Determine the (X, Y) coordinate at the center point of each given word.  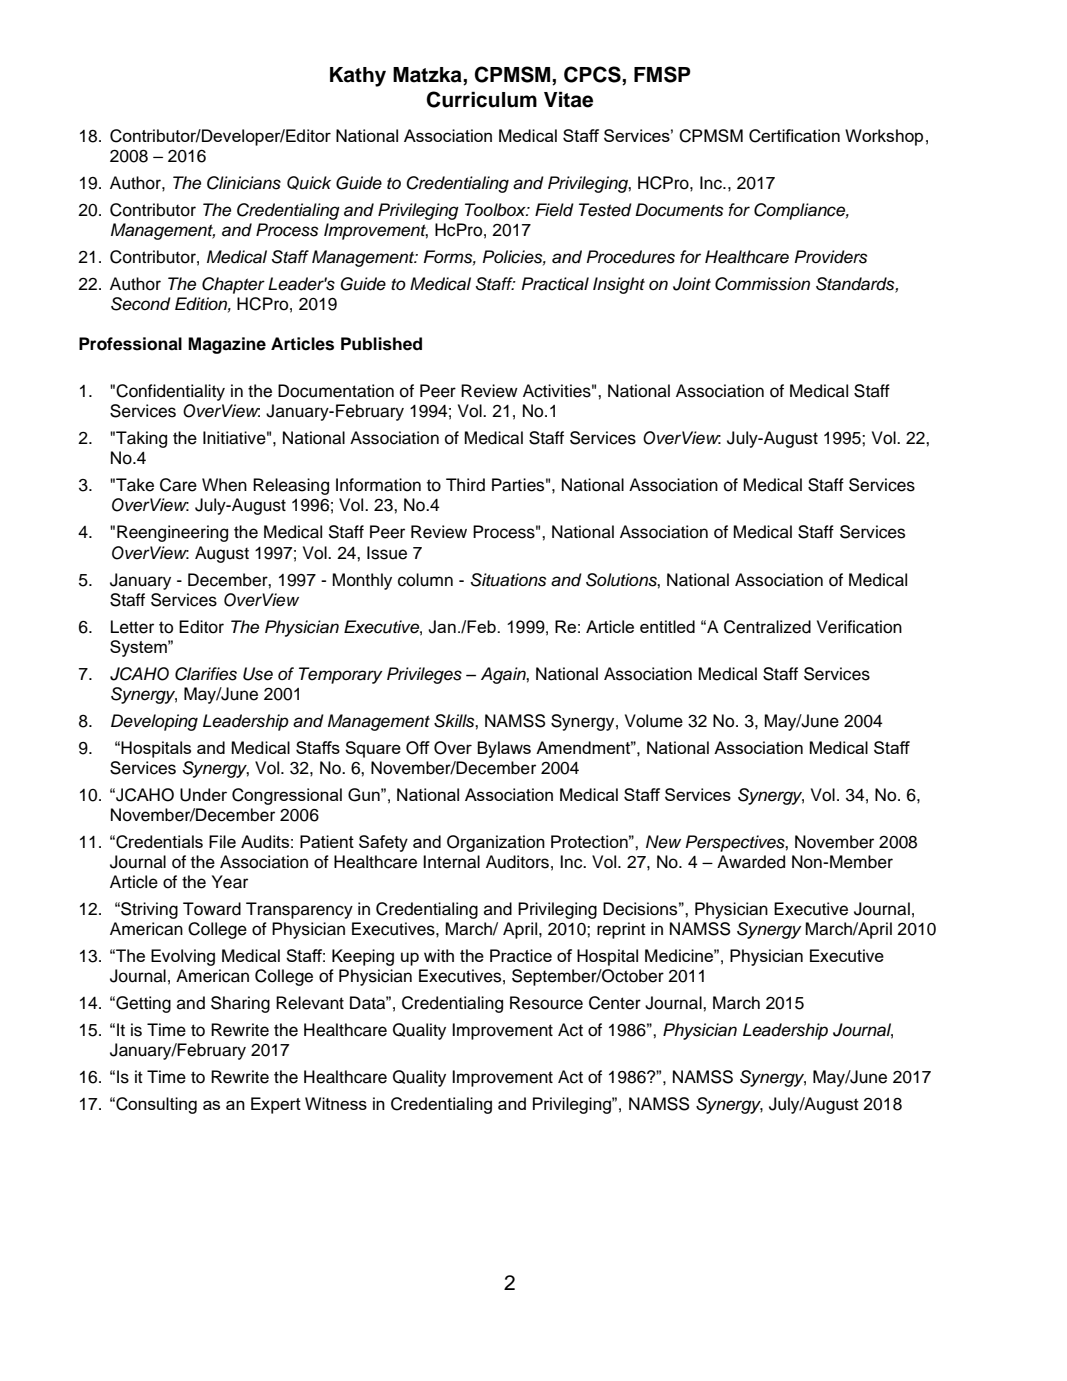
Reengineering (172, 533)
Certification (794, 136)
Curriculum (482, 99)
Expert (276, 1105)
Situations (508, 580)
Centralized (767, 627)
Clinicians (244, 183)
